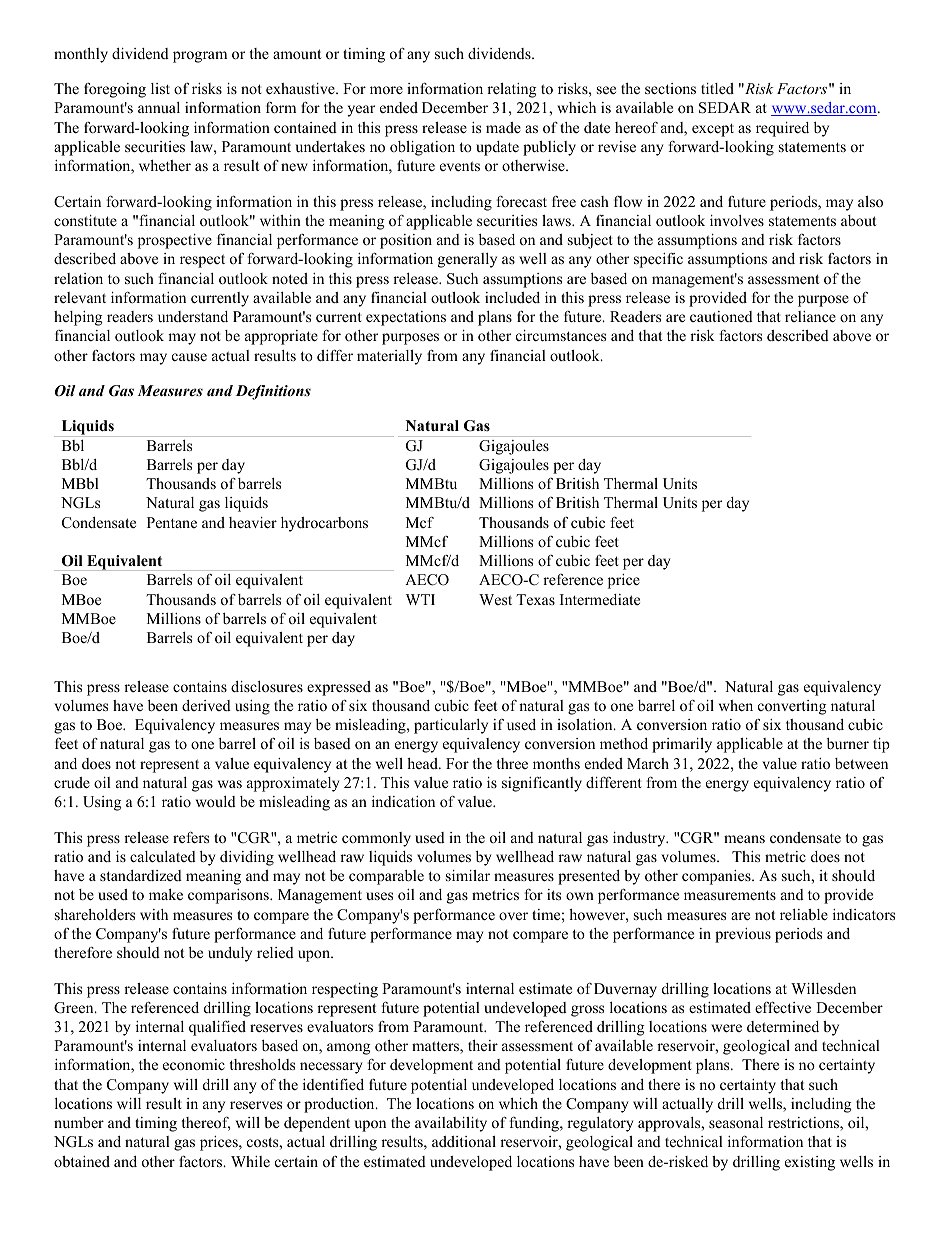 This page has height=1233, width=952. I want to click on number, so click(79, 1122).
